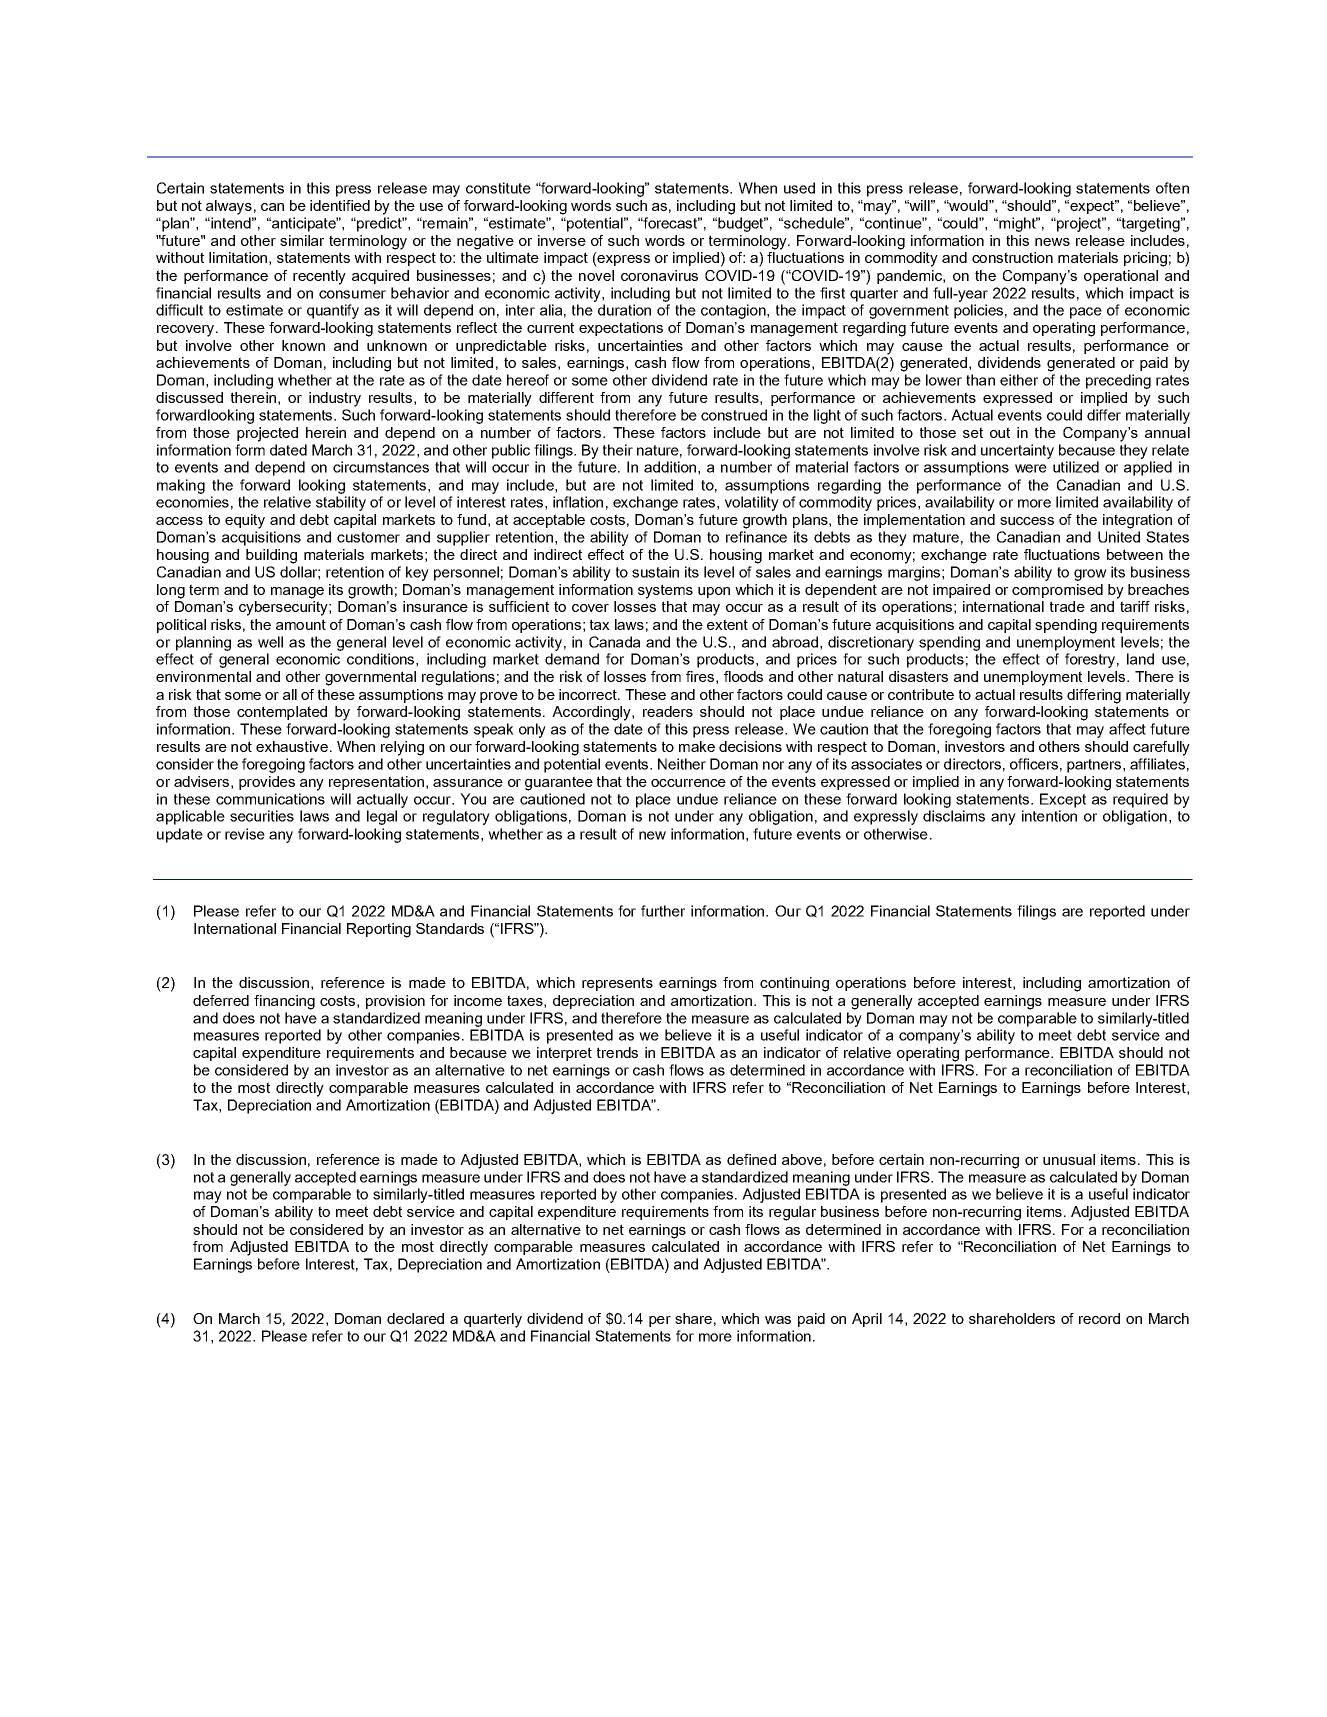 This document has width=1327, height=1717. Describe the element at coordinates (340, 205) in the document. I see `identified` at that location.
